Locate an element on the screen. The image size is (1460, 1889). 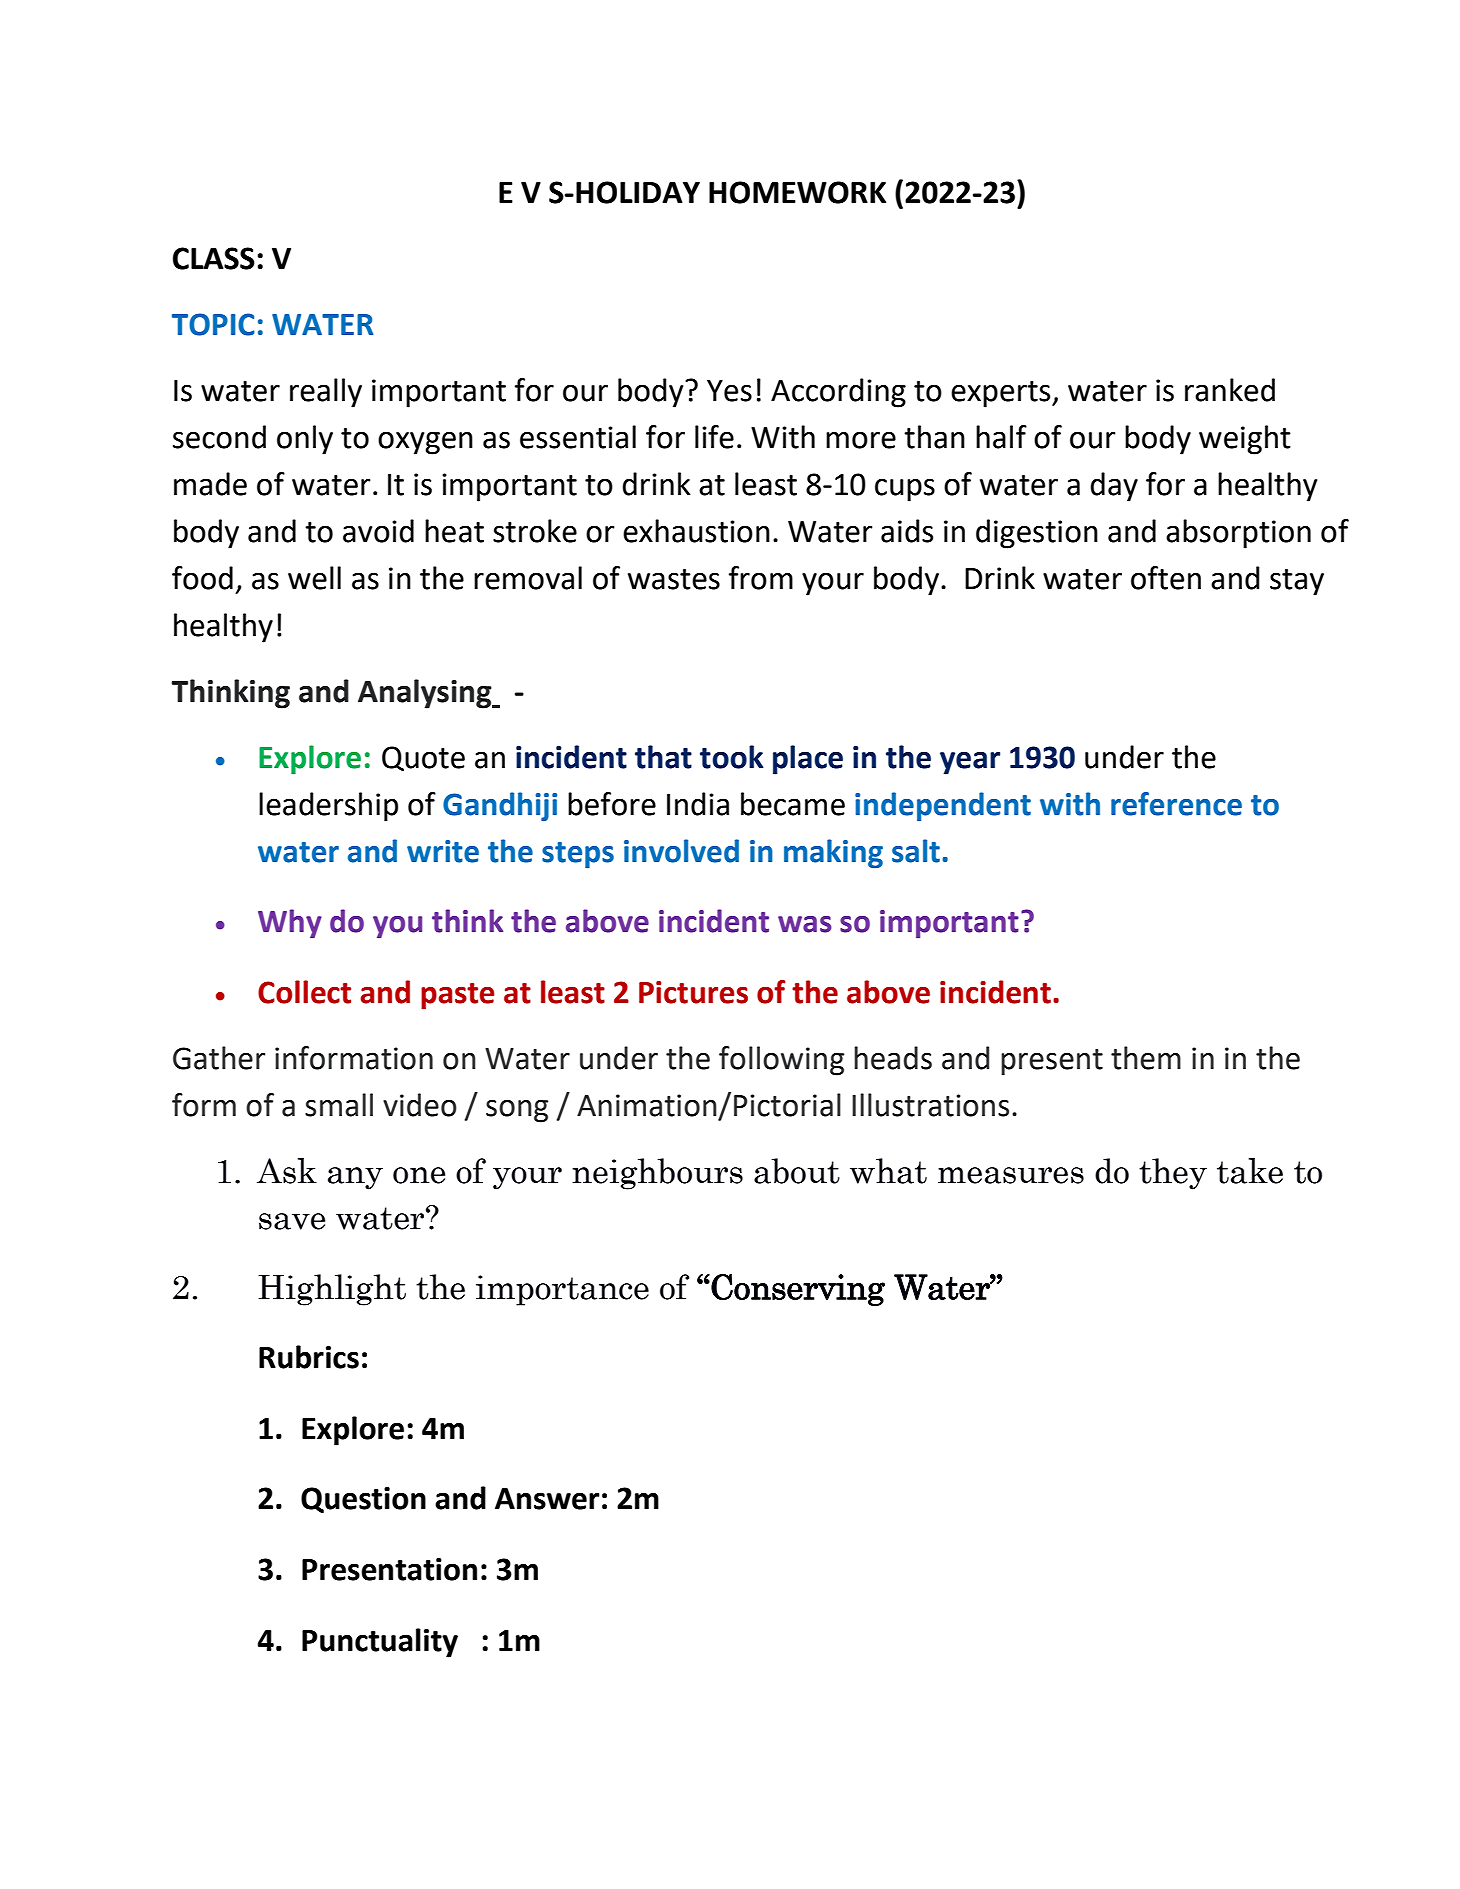
CLASS is located at coordinates (214, 258).
